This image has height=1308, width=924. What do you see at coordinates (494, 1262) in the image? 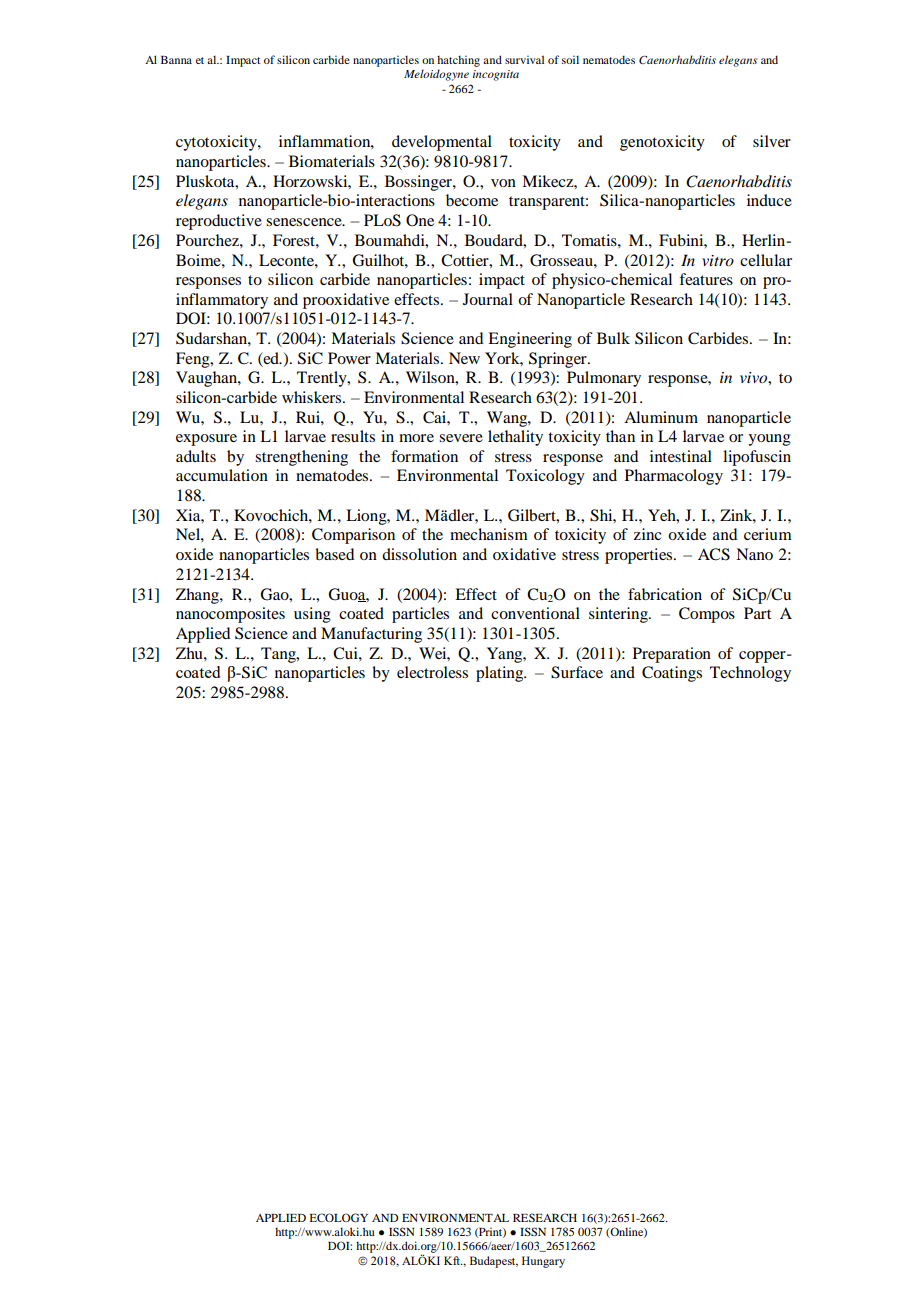
I see `Budapest` at bounding box center [494, 1262].
